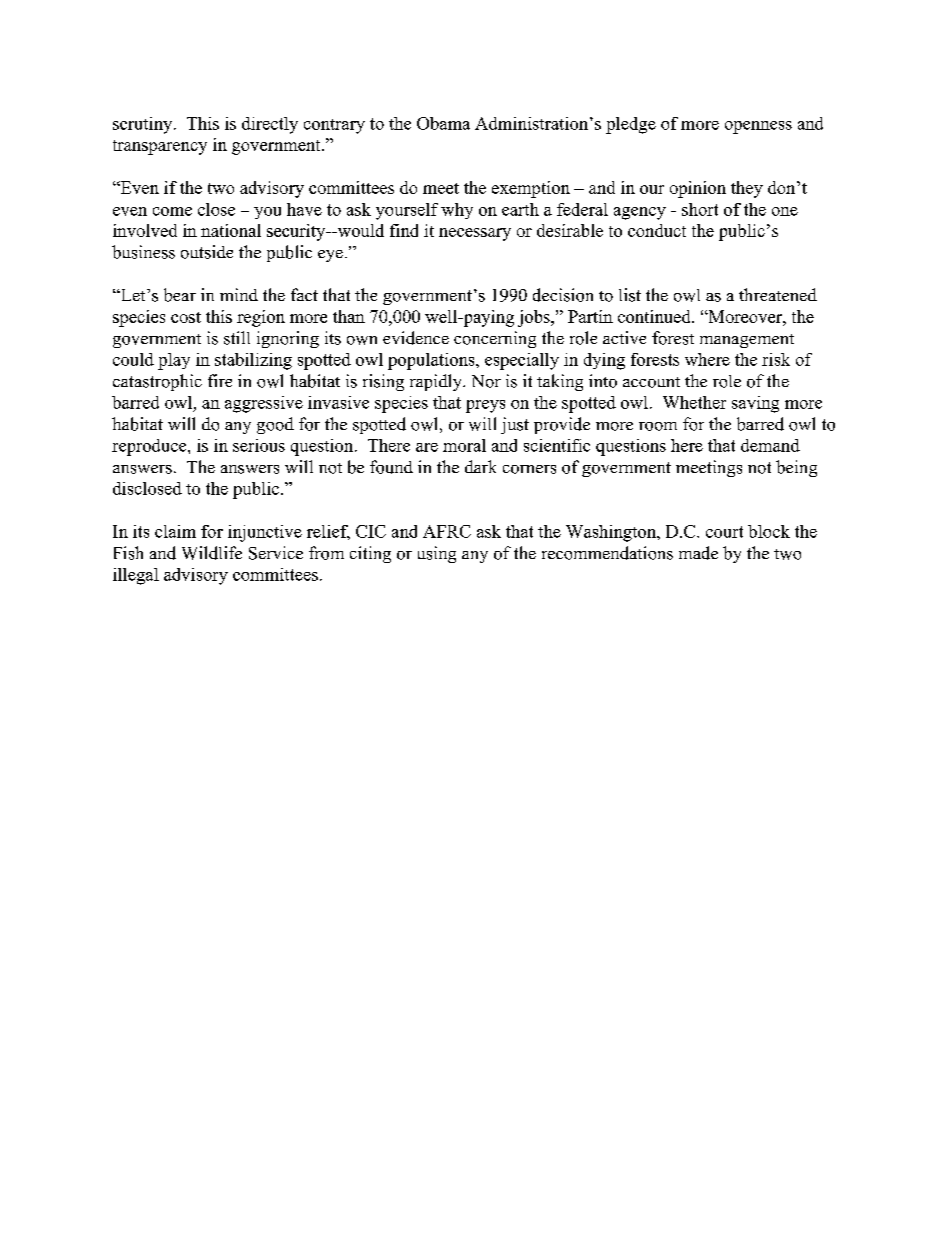 The width and height of the screenshot is (952, 1233). I want to click on jobs, so click(535, 318).
